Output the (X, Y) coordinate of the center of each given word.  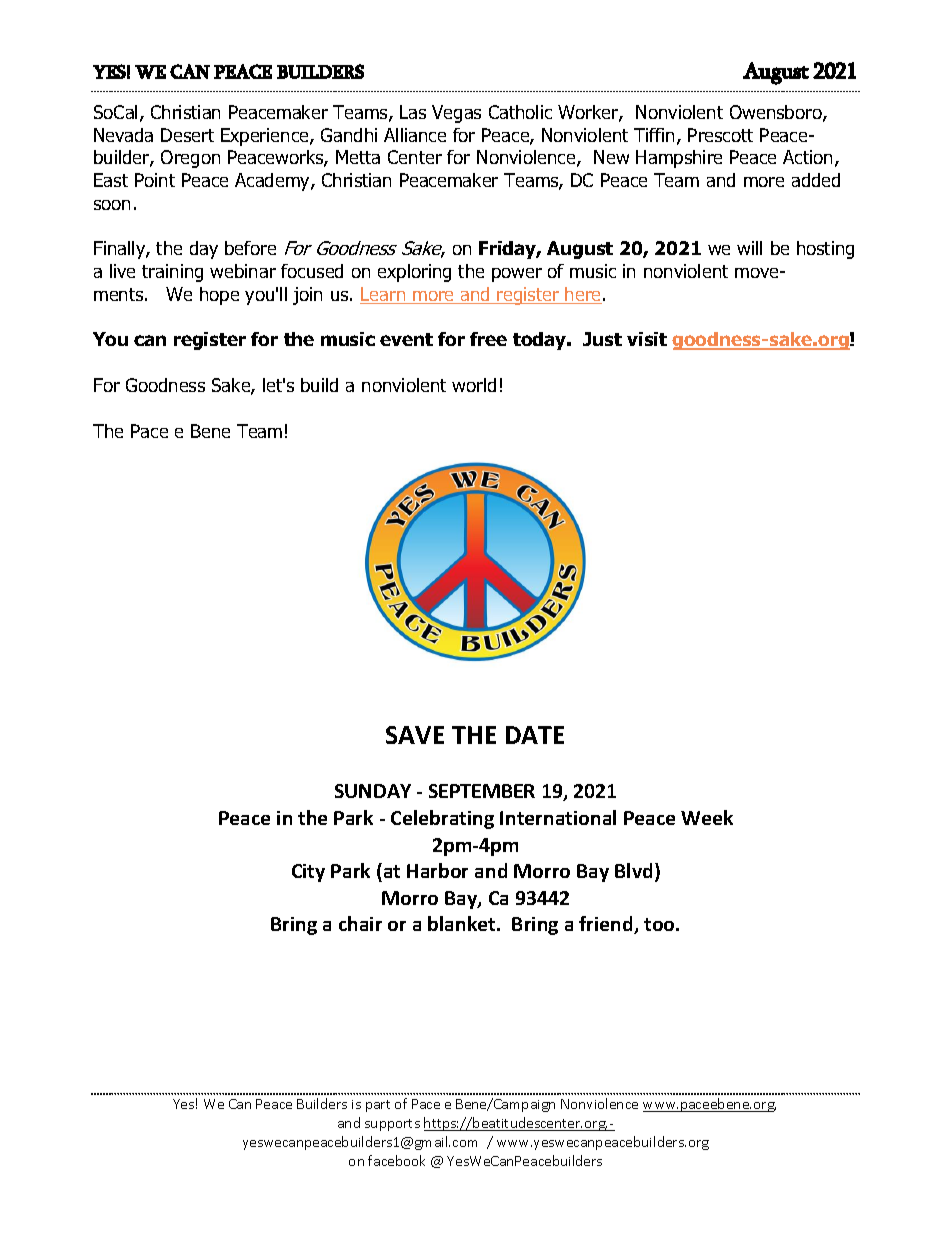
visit (647, 339)
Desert (187, 135)
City (308, 873)
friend (607, 925)
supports (392, 1125)
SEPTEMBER (482, 791)
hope (219, 296)
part (378, 1106)
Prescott (720, 135)
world (474, 385)
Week (707, 817)
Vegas (456, 114)
